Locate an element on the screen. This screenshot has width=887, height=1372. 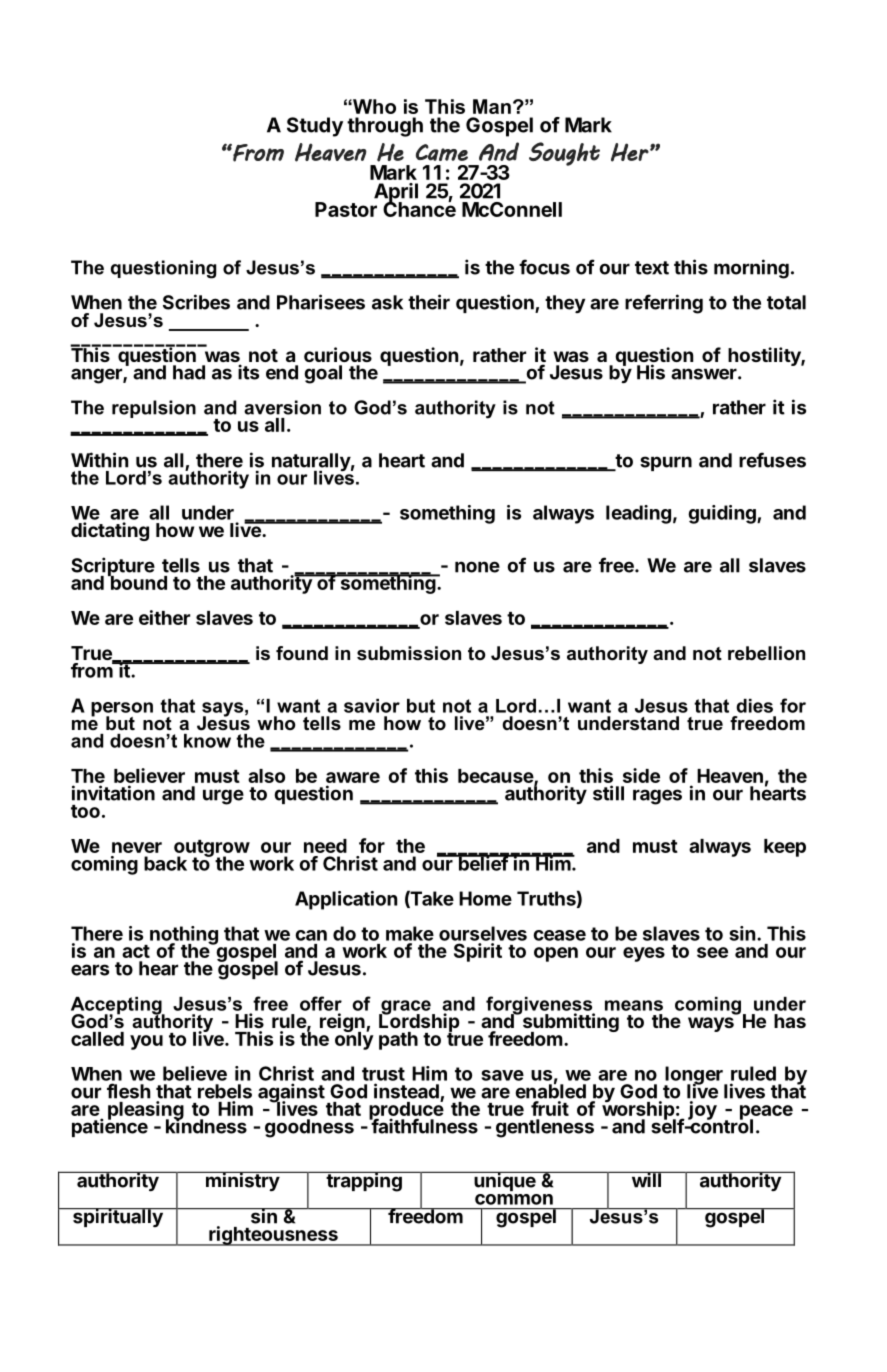
trapping is located at coordinates (364, 1181).
